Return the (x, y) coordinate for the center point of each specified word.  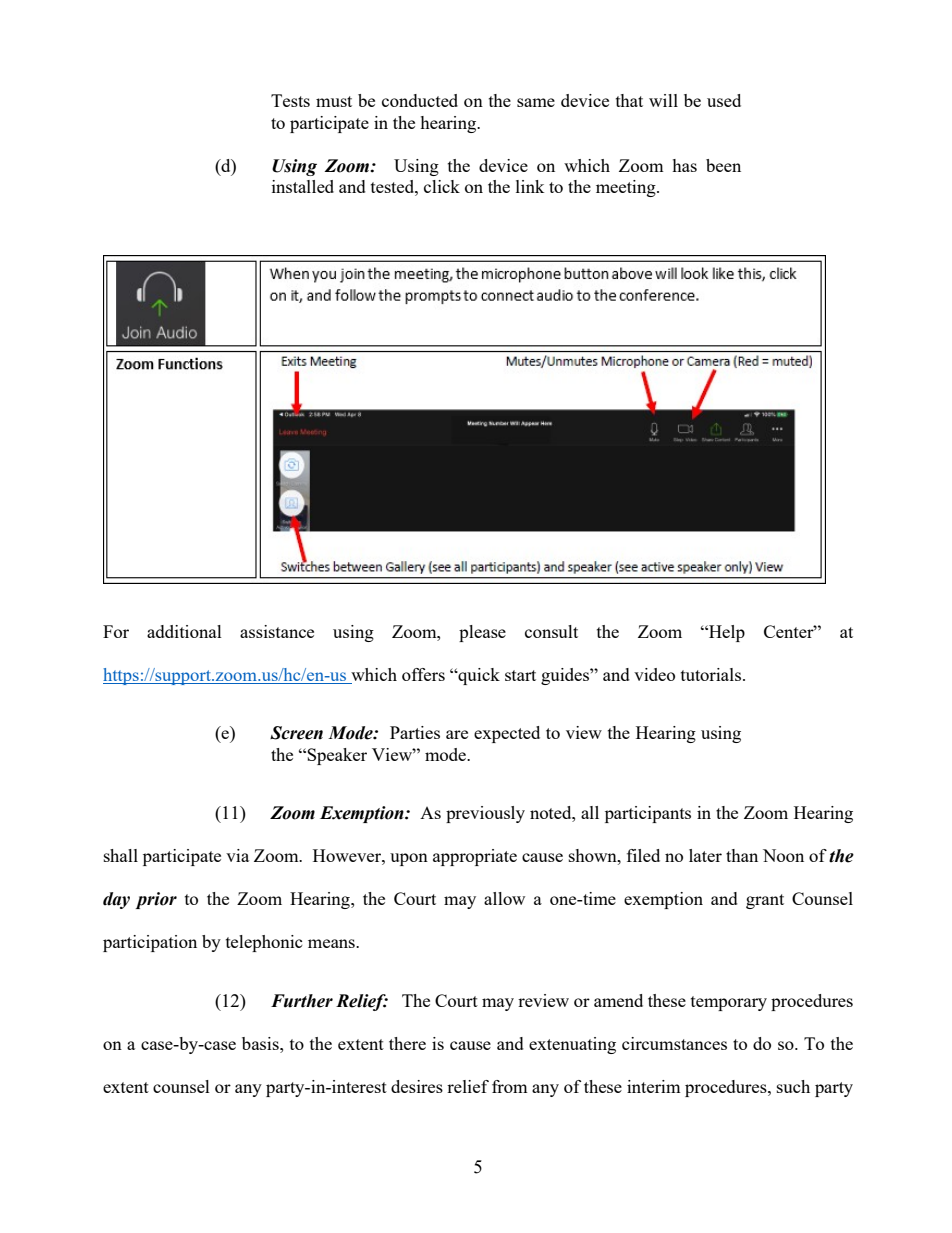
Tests (290, 100)
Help (726, 633)
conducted (420, 100)
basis (261, 1043)
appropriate (475, 857)
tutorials (712, 674)
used (724, 100)
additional (184, 631)
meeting (627, 188)
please (482, 633)
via (237, 855)
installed (303, 186)
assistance (277, 631)
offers (423, 674)
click (442, 186)
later (705, 855)
